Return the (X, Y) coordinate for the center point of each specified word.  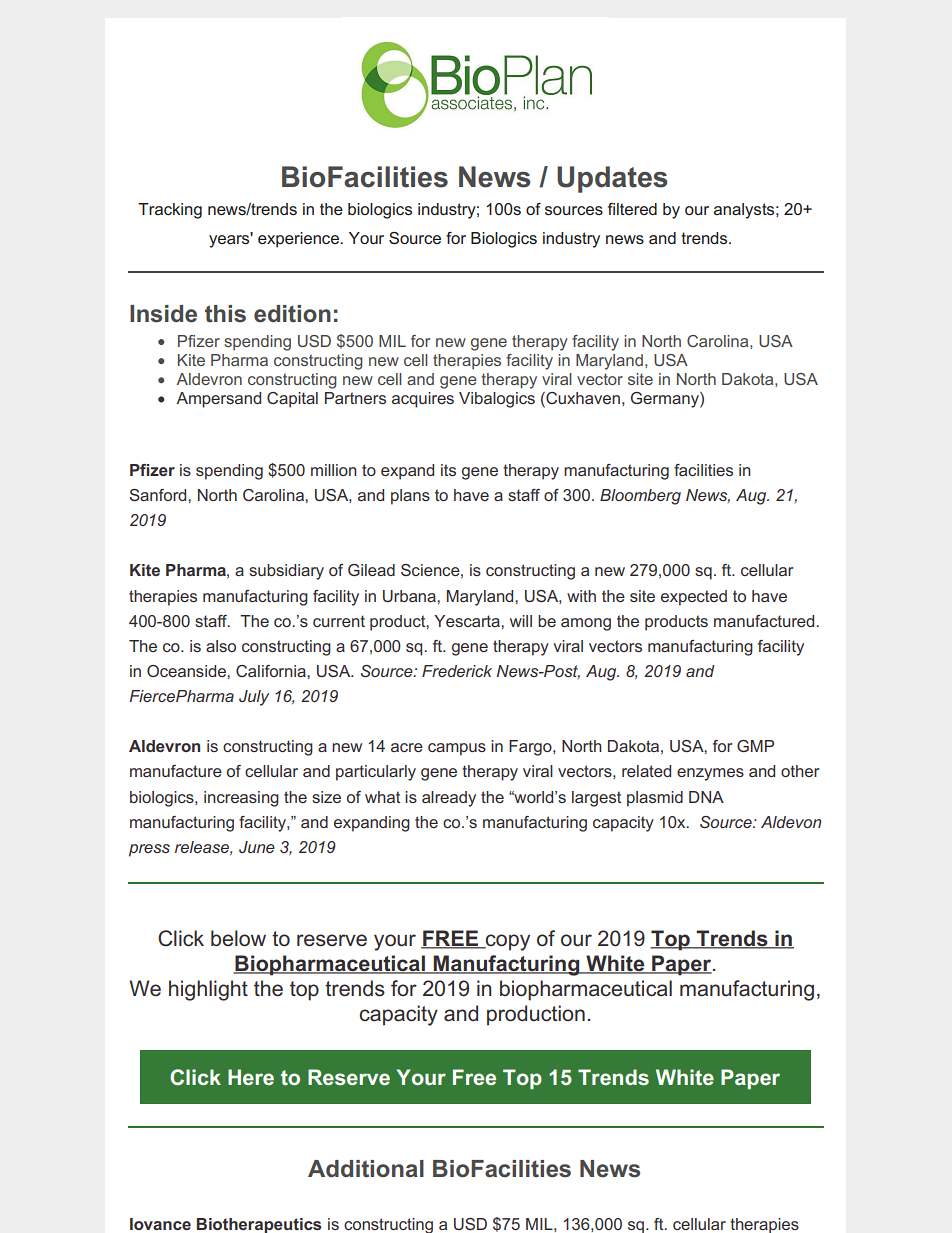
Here (251, 1077)
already (449, 799)
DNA (706, 797)
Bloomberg (640, 497)
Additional (366, 1169)
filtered (632, 209)
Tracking (170, 211)
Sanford (159, 495)
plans (410, 497)
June (257, 847)
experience (299, 240)
